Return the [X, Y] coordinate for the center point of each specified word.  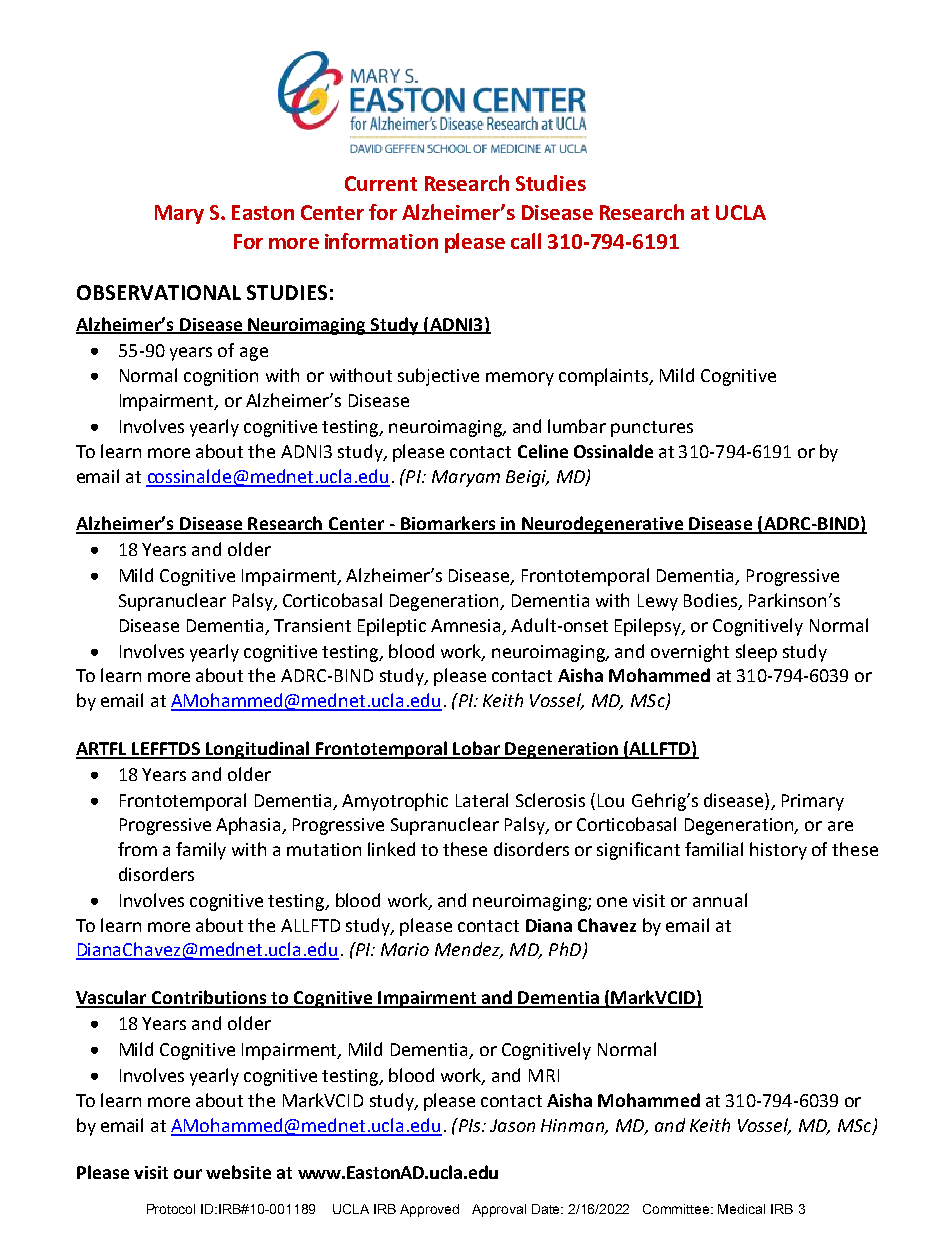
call [526, 241]
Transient [312, 625]
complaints [605, 377]
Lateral [482, 800]
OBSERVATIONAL [159, 292]
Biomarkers [448, 524]
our [188, 1174]
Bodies [712, 601]
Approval [499, 1210]
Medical [741, 1209]
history [778, 851]
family [201, 851]
